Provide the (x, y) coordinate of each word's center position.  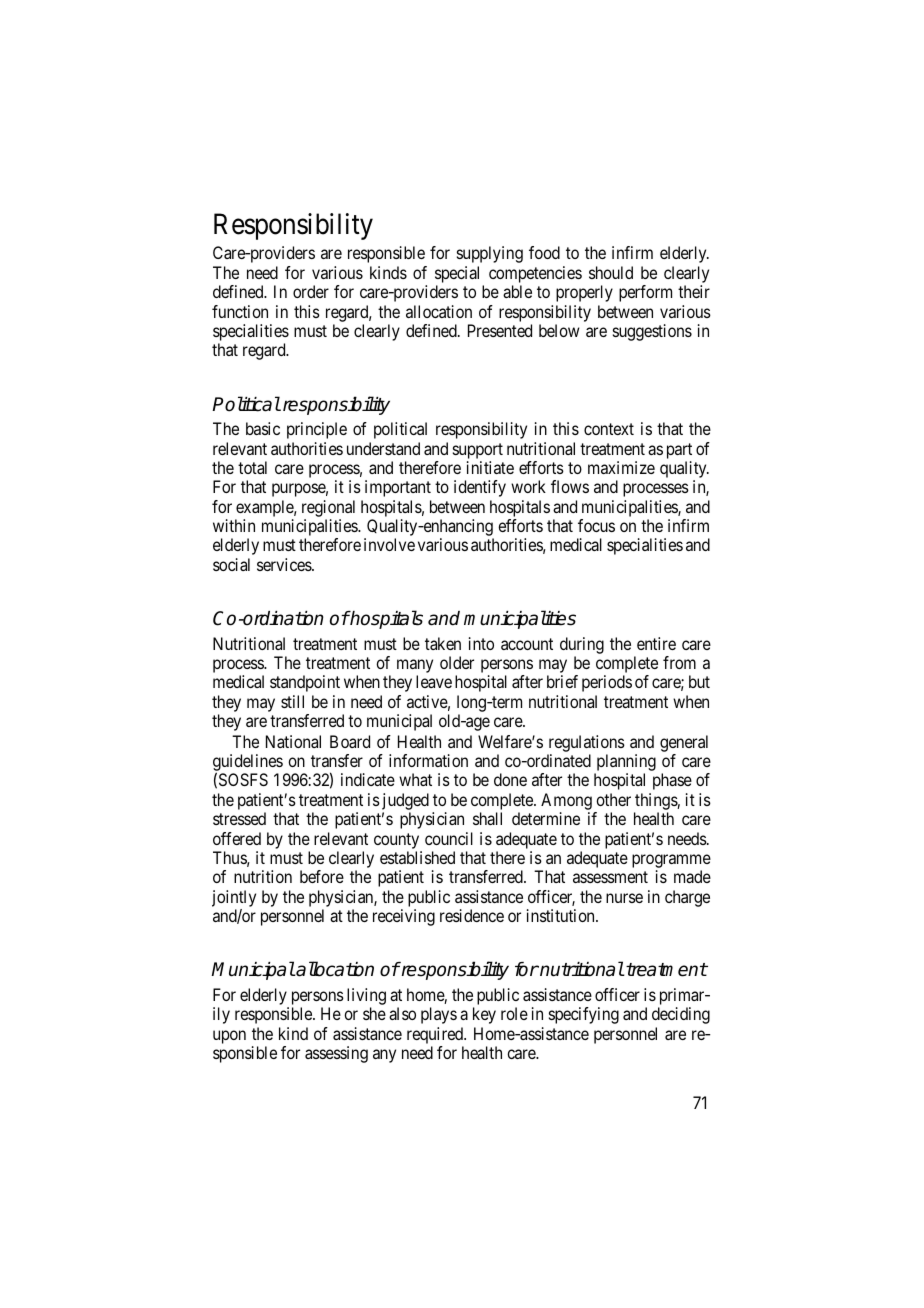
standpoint (305, 683)
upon (229, 1037)
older (457, 662)
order (311, 291)
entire (656, 643)
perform (645, 293)
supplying (490, 254)
